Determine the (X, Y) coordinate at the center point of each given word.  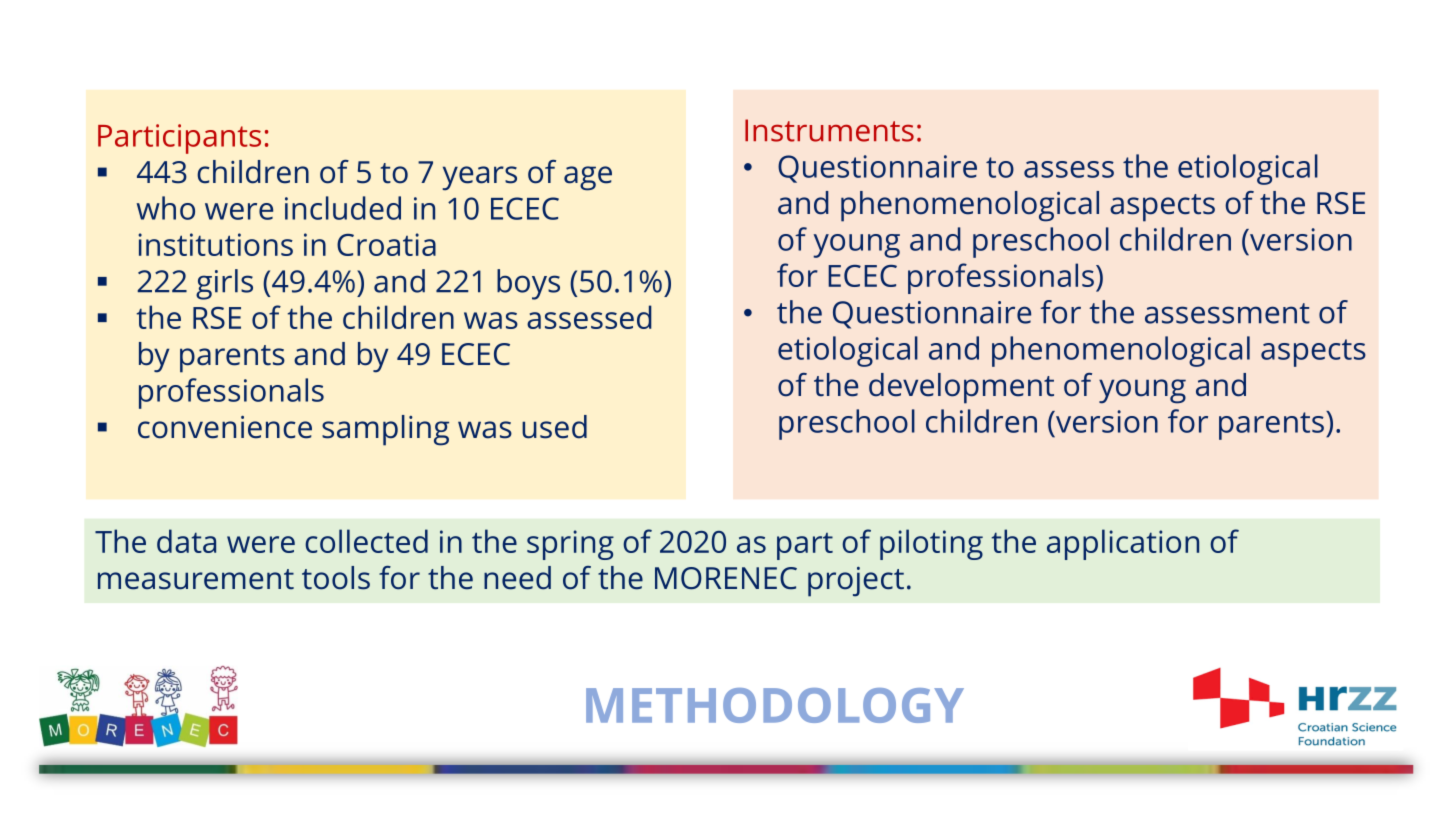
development (961, 388)
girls (224, 284)
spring (570, 545)
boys (528, 284)
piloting (931, 544)
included (343, 208)
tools (336, 578)
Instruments (829, 130)
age (588, 178)
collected (366, 541)
